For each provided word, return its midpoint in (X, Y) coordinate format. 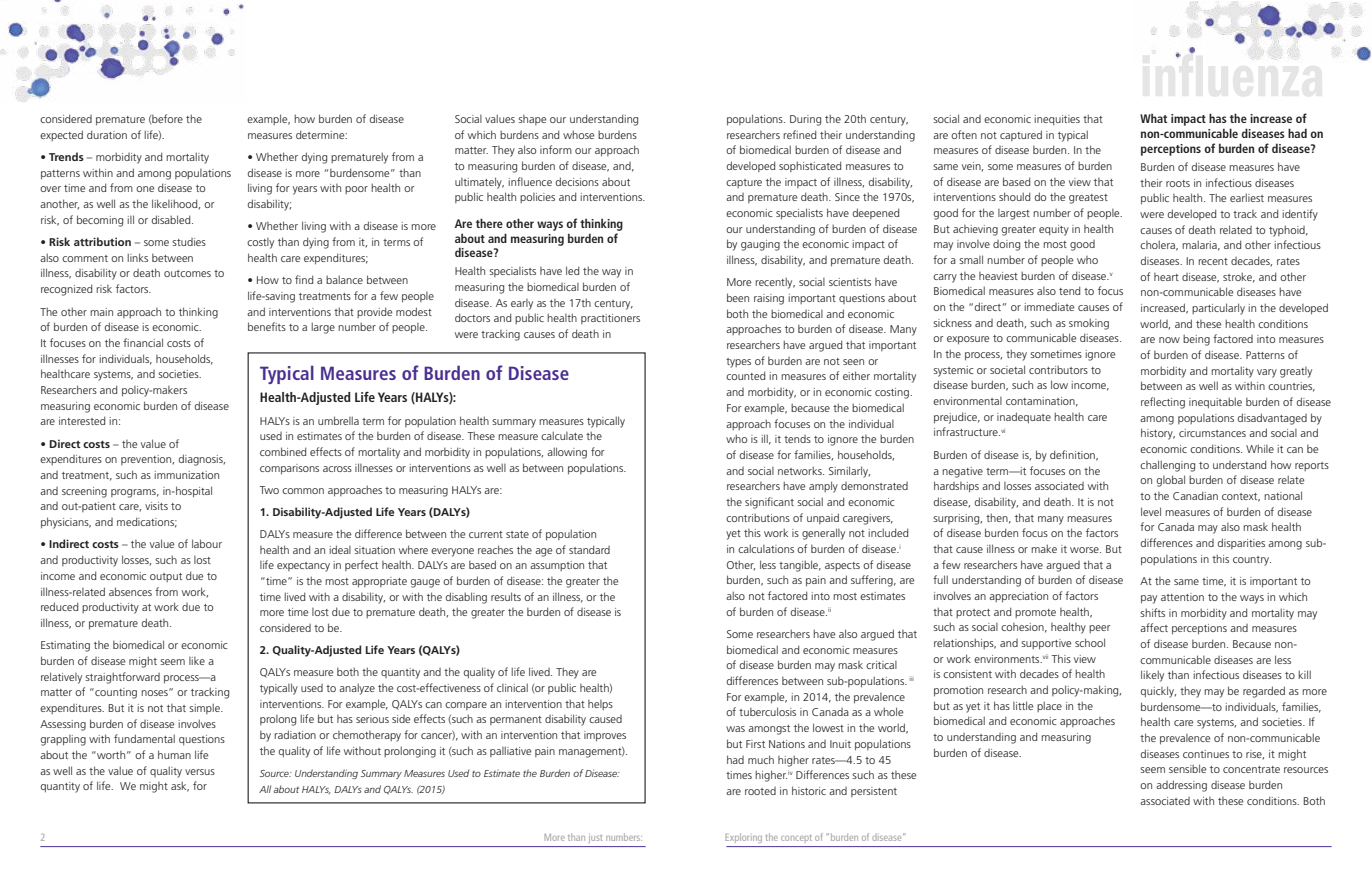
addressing (1181, 786)
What (1153, 118)
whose (578, 134)
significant (769, 503)
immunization (186, 475)
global (1171, 481)
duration (107, 134)
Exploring (743, 838)
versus (200, 772)
